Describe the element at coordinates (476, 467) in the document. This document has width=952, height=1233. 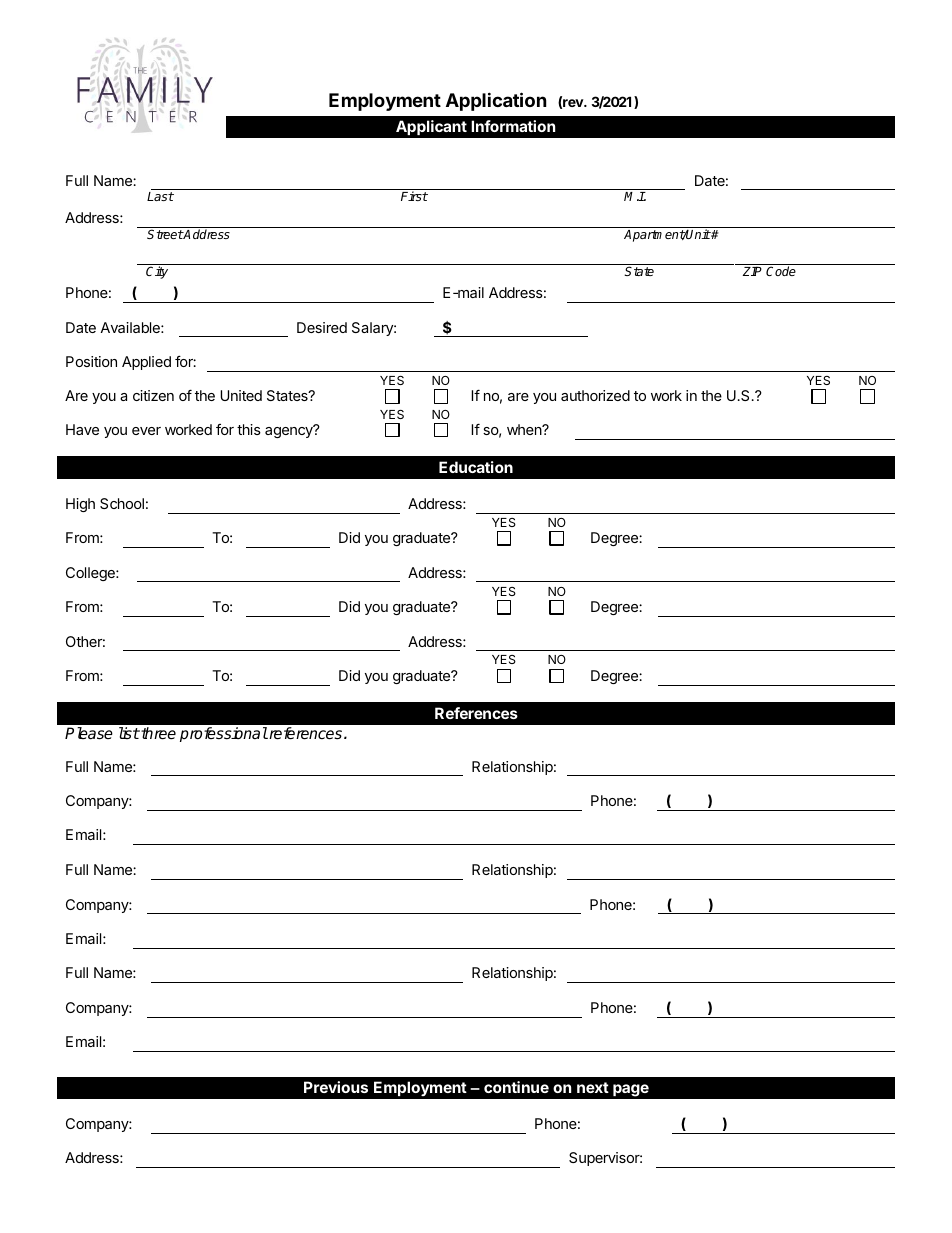
I see `Education` at that location.
